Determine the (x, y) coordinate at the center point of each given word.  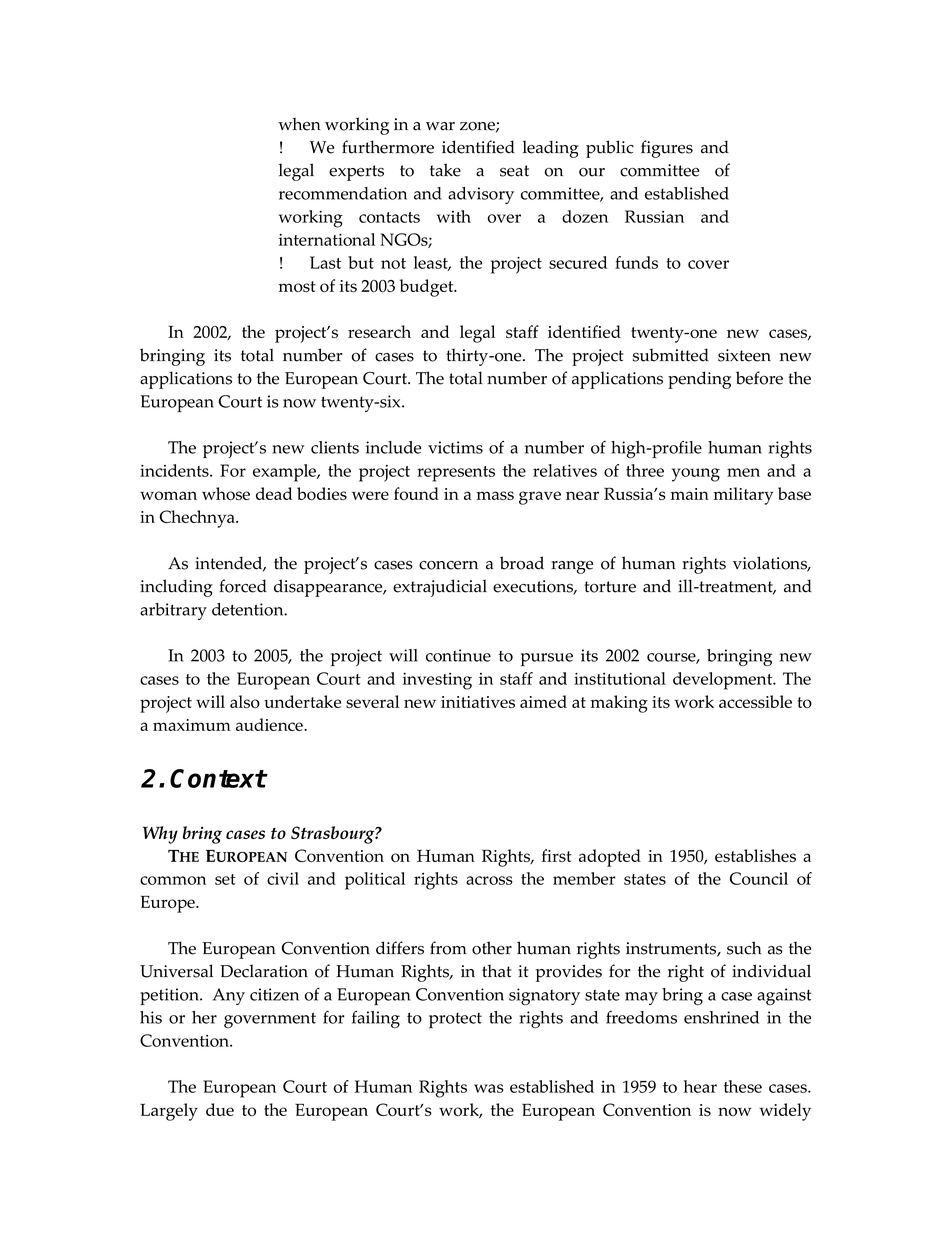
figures (667, 149)
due (220, 1109)
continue (458, 655)
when (299, 124)
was (488, 1088)
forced (243, 586)
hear (700, 1086)
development (724, 681)
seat (514, 171)
